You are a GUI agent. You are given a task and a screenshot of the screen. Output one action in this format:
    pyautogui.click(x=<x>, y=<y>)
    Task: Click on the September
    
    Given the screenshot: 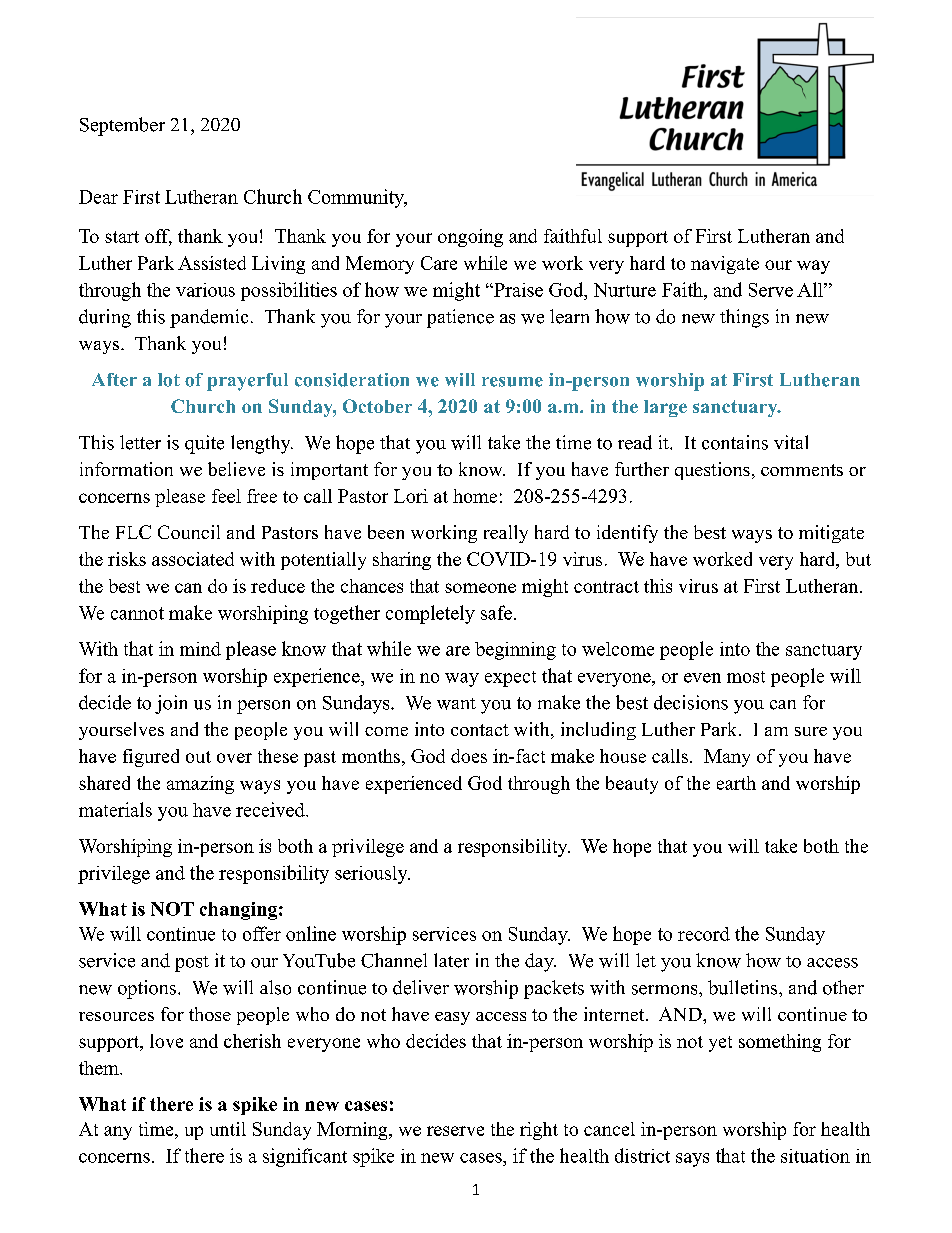 What is the action you would take?
    pyautogui.click(x=122, y=126)
